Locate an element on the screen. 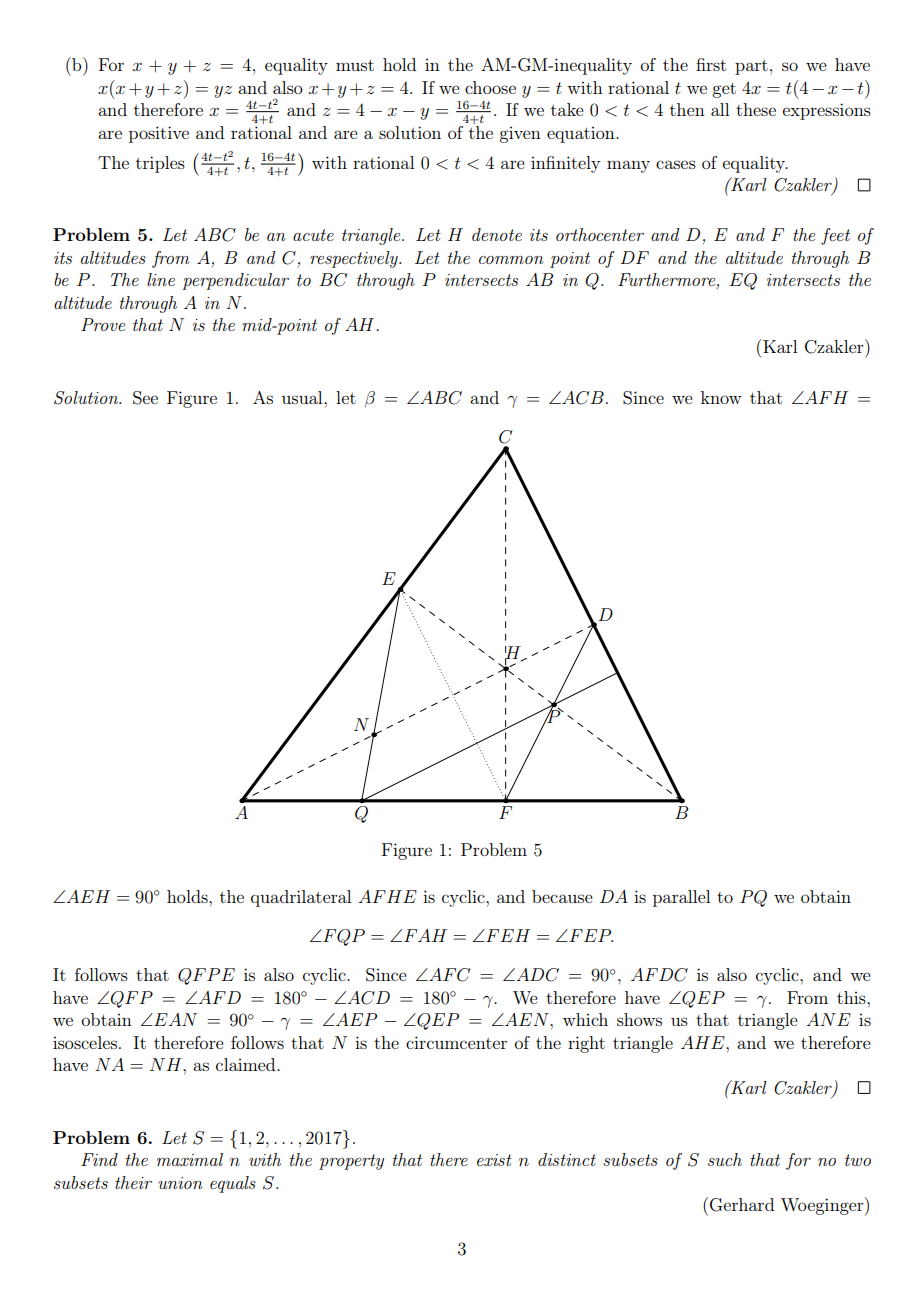  these is located at coordinates (756, 109).
